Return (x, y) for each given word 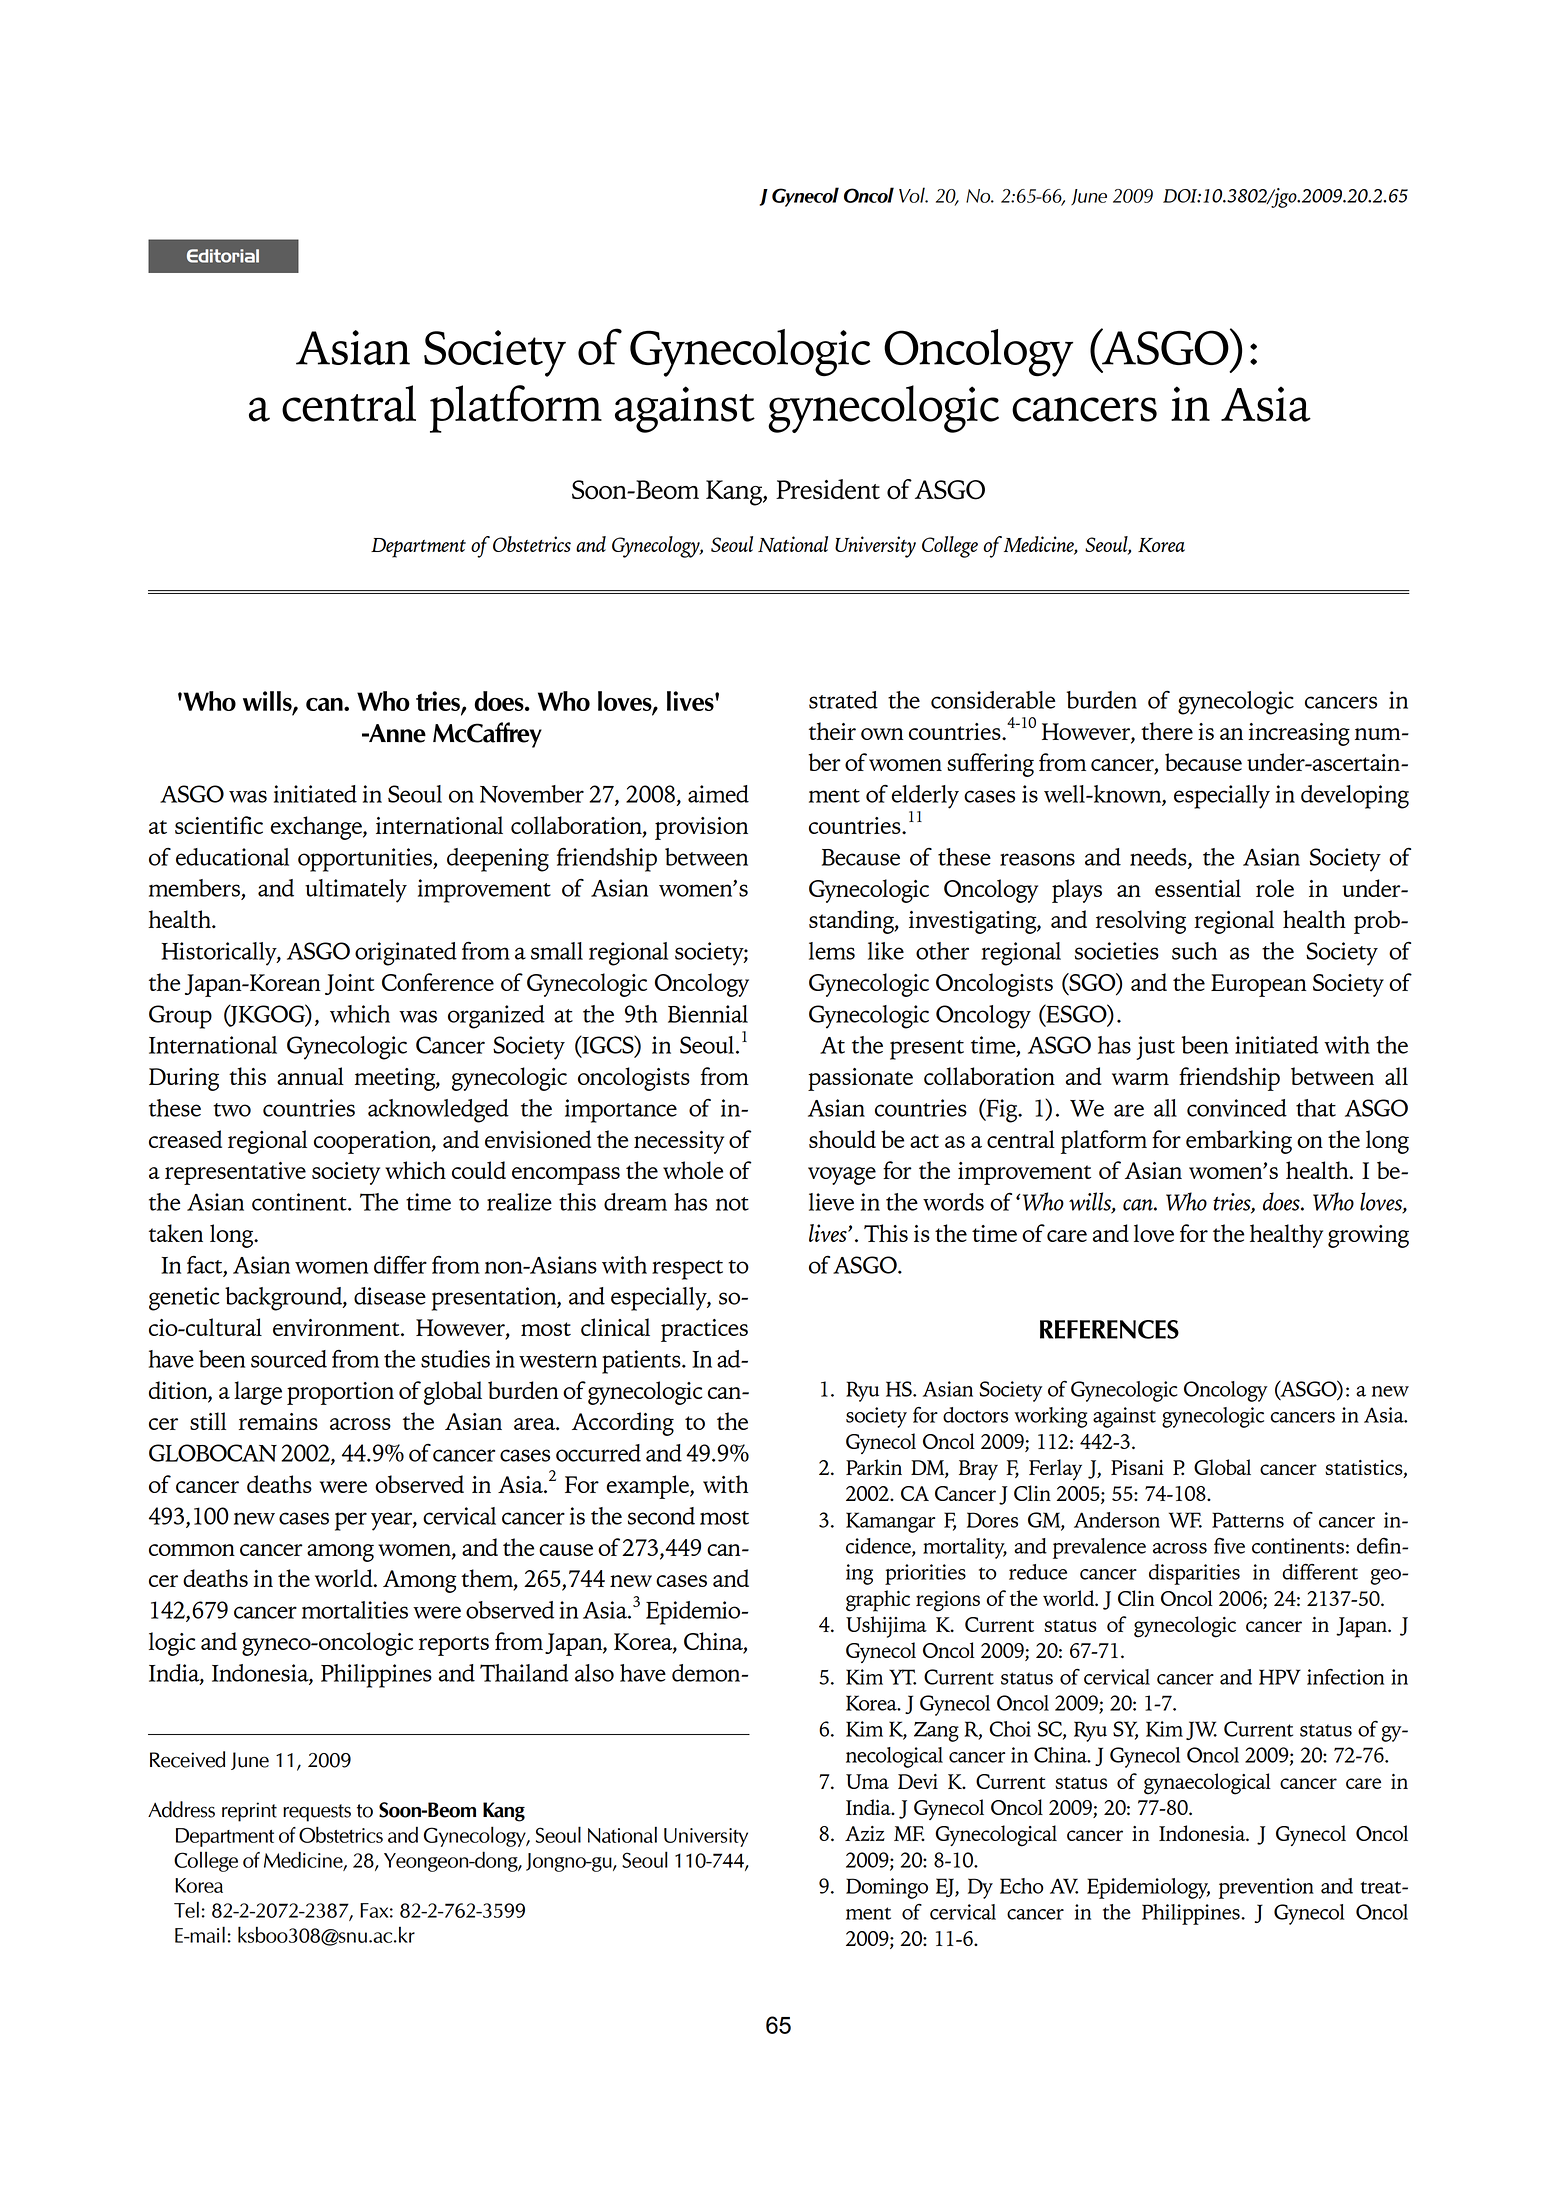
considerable (993, 700)
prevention (1266, 1888)
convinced (1237, 1108)
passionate (860, 1079)
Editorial (223, 256)
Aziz (865, 1833)
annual (310, 1076)
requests (317, 1813)
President (828, 489)
